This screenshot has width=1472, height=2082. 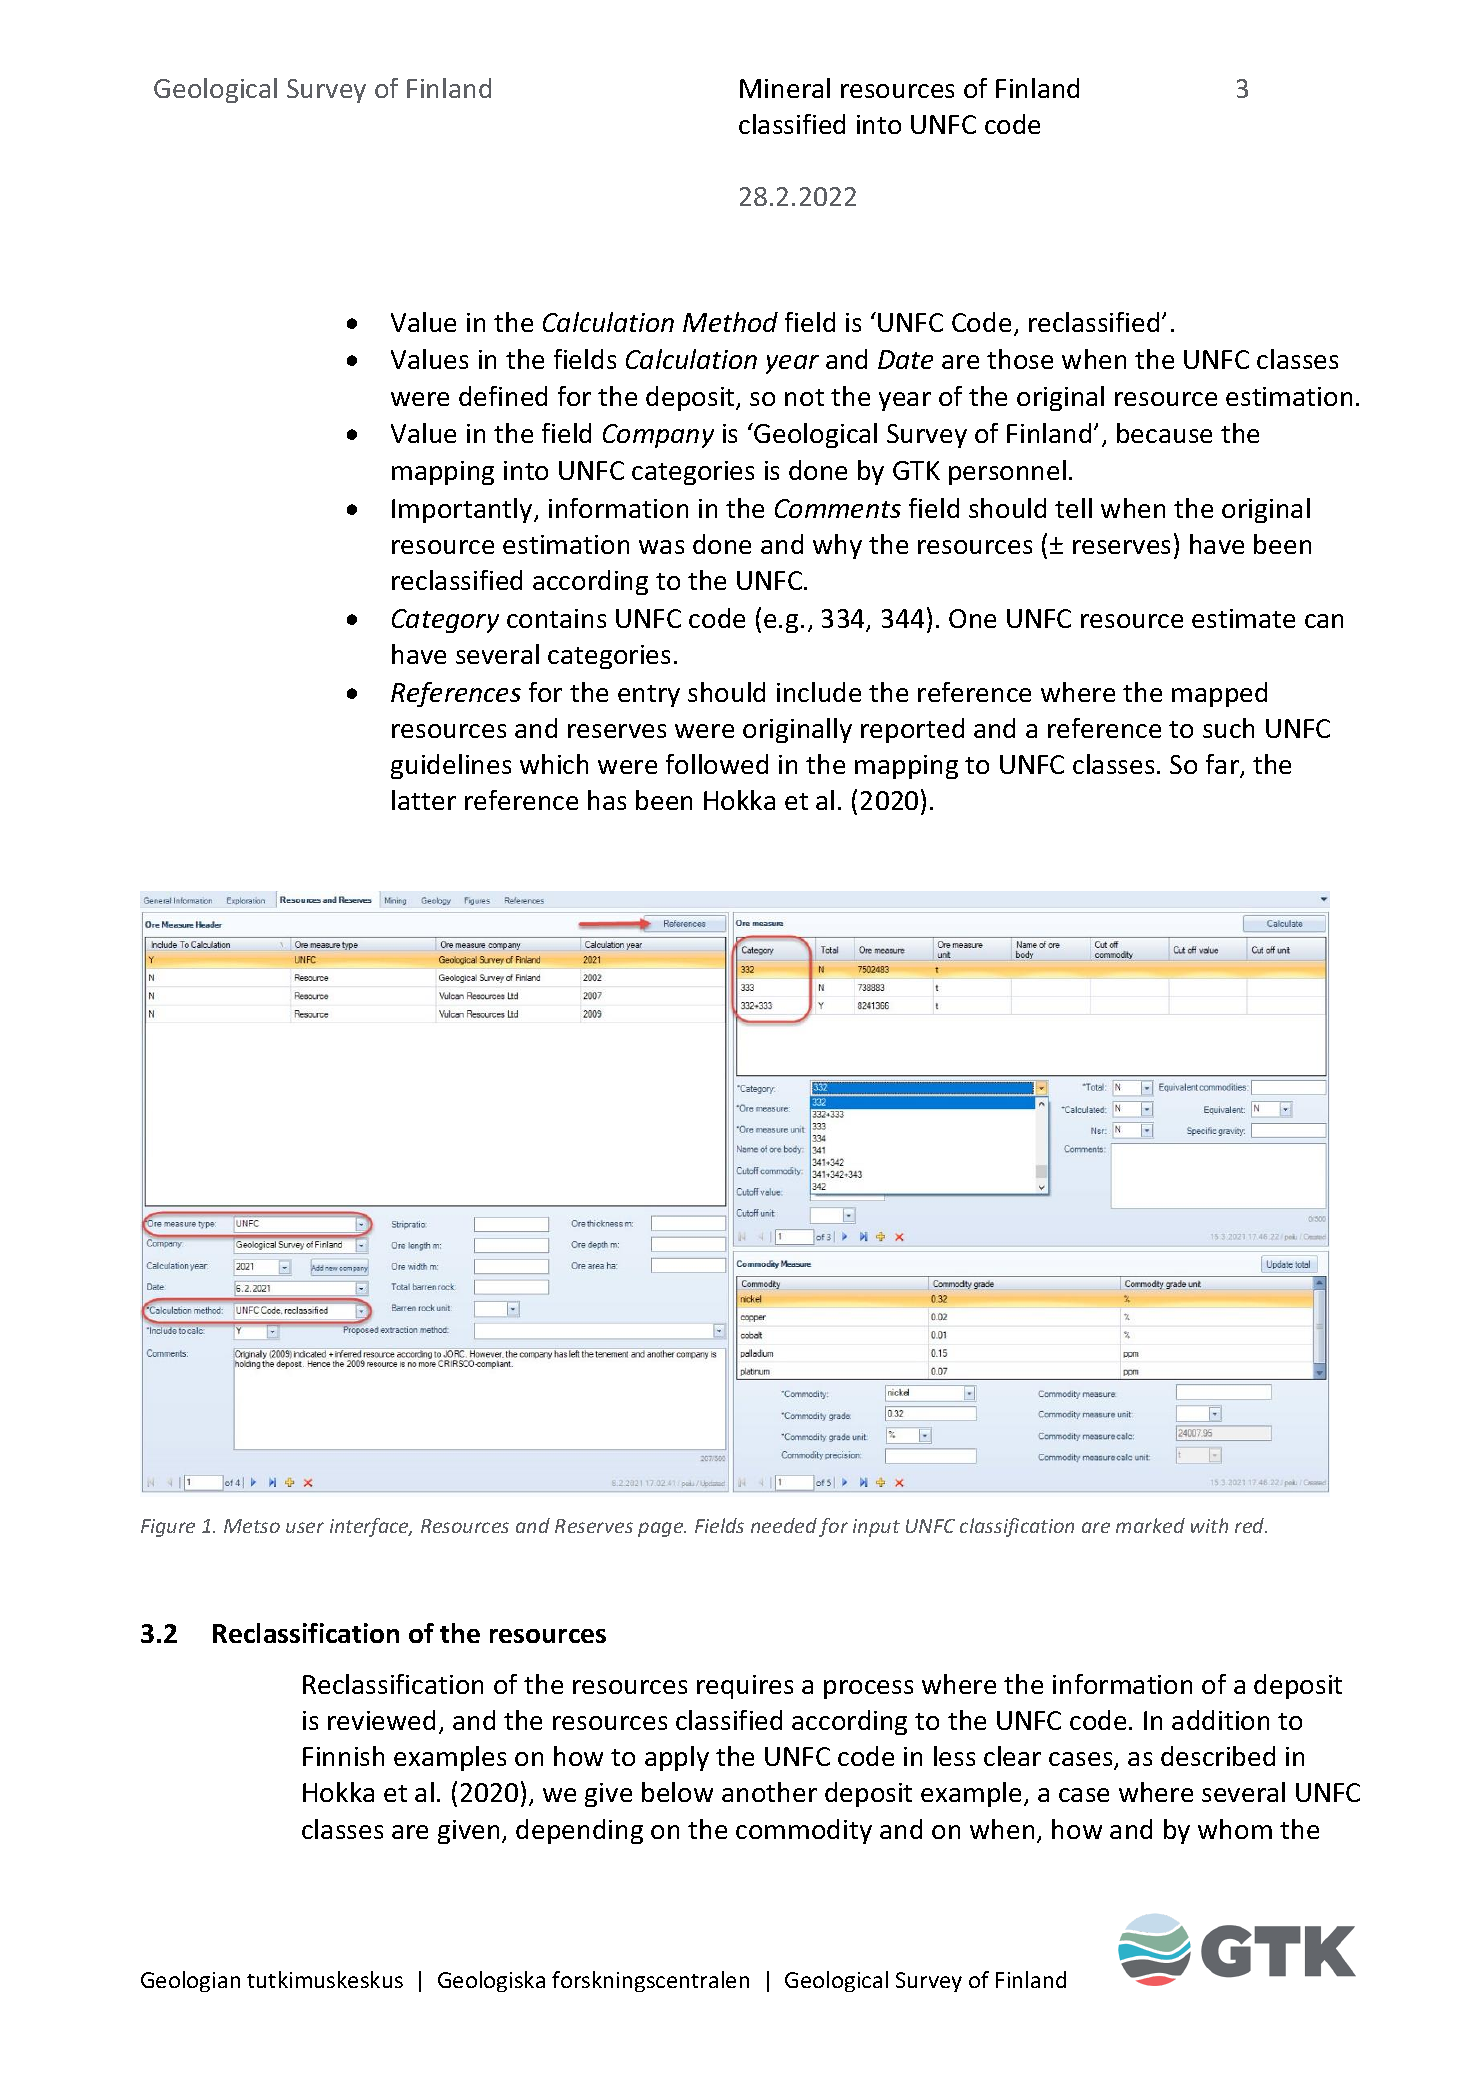 I want to click on far, so click(x=1223, y=765).
